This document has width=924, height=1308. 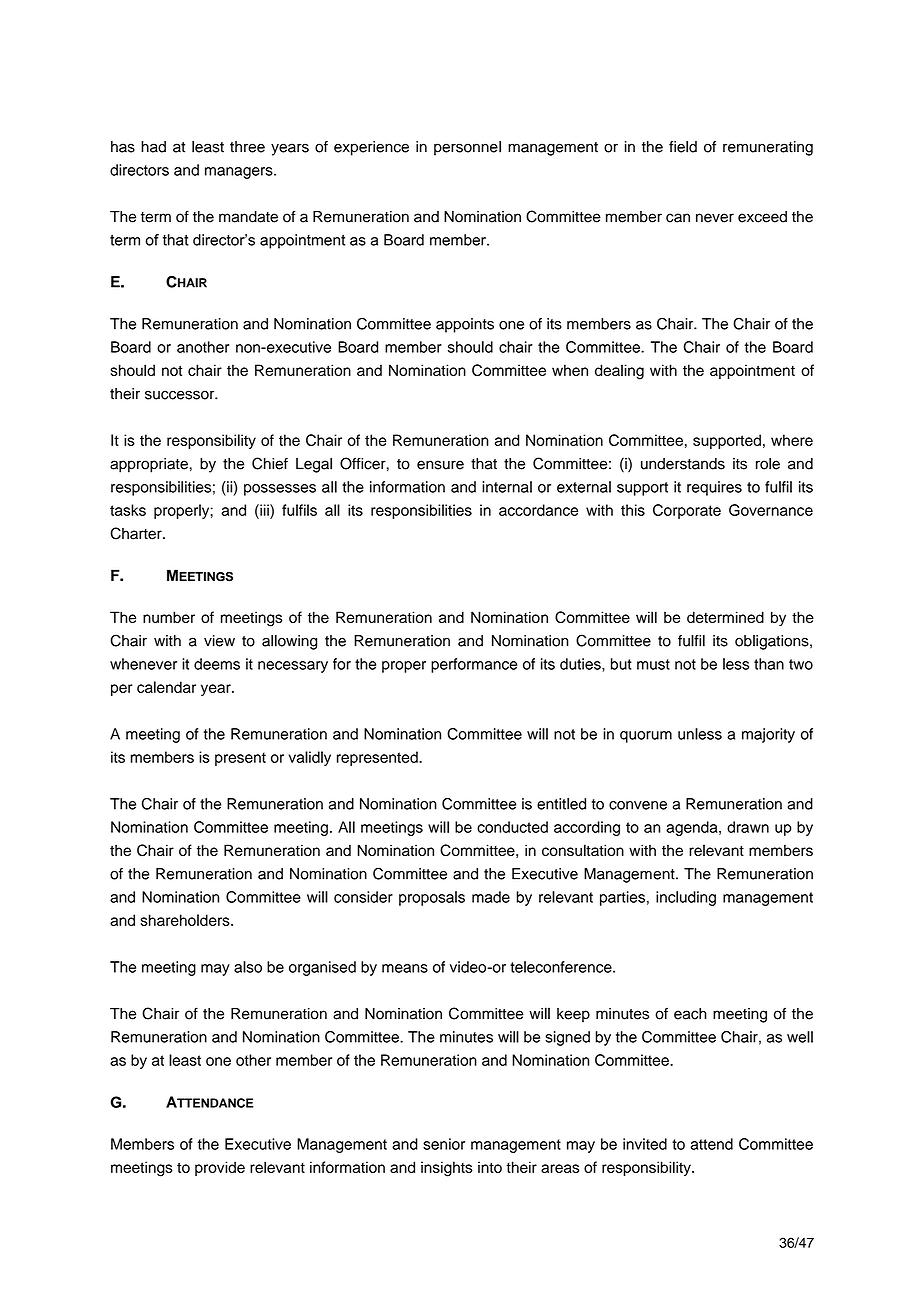 I want to click on drawn, so click(x=748, y=827).
